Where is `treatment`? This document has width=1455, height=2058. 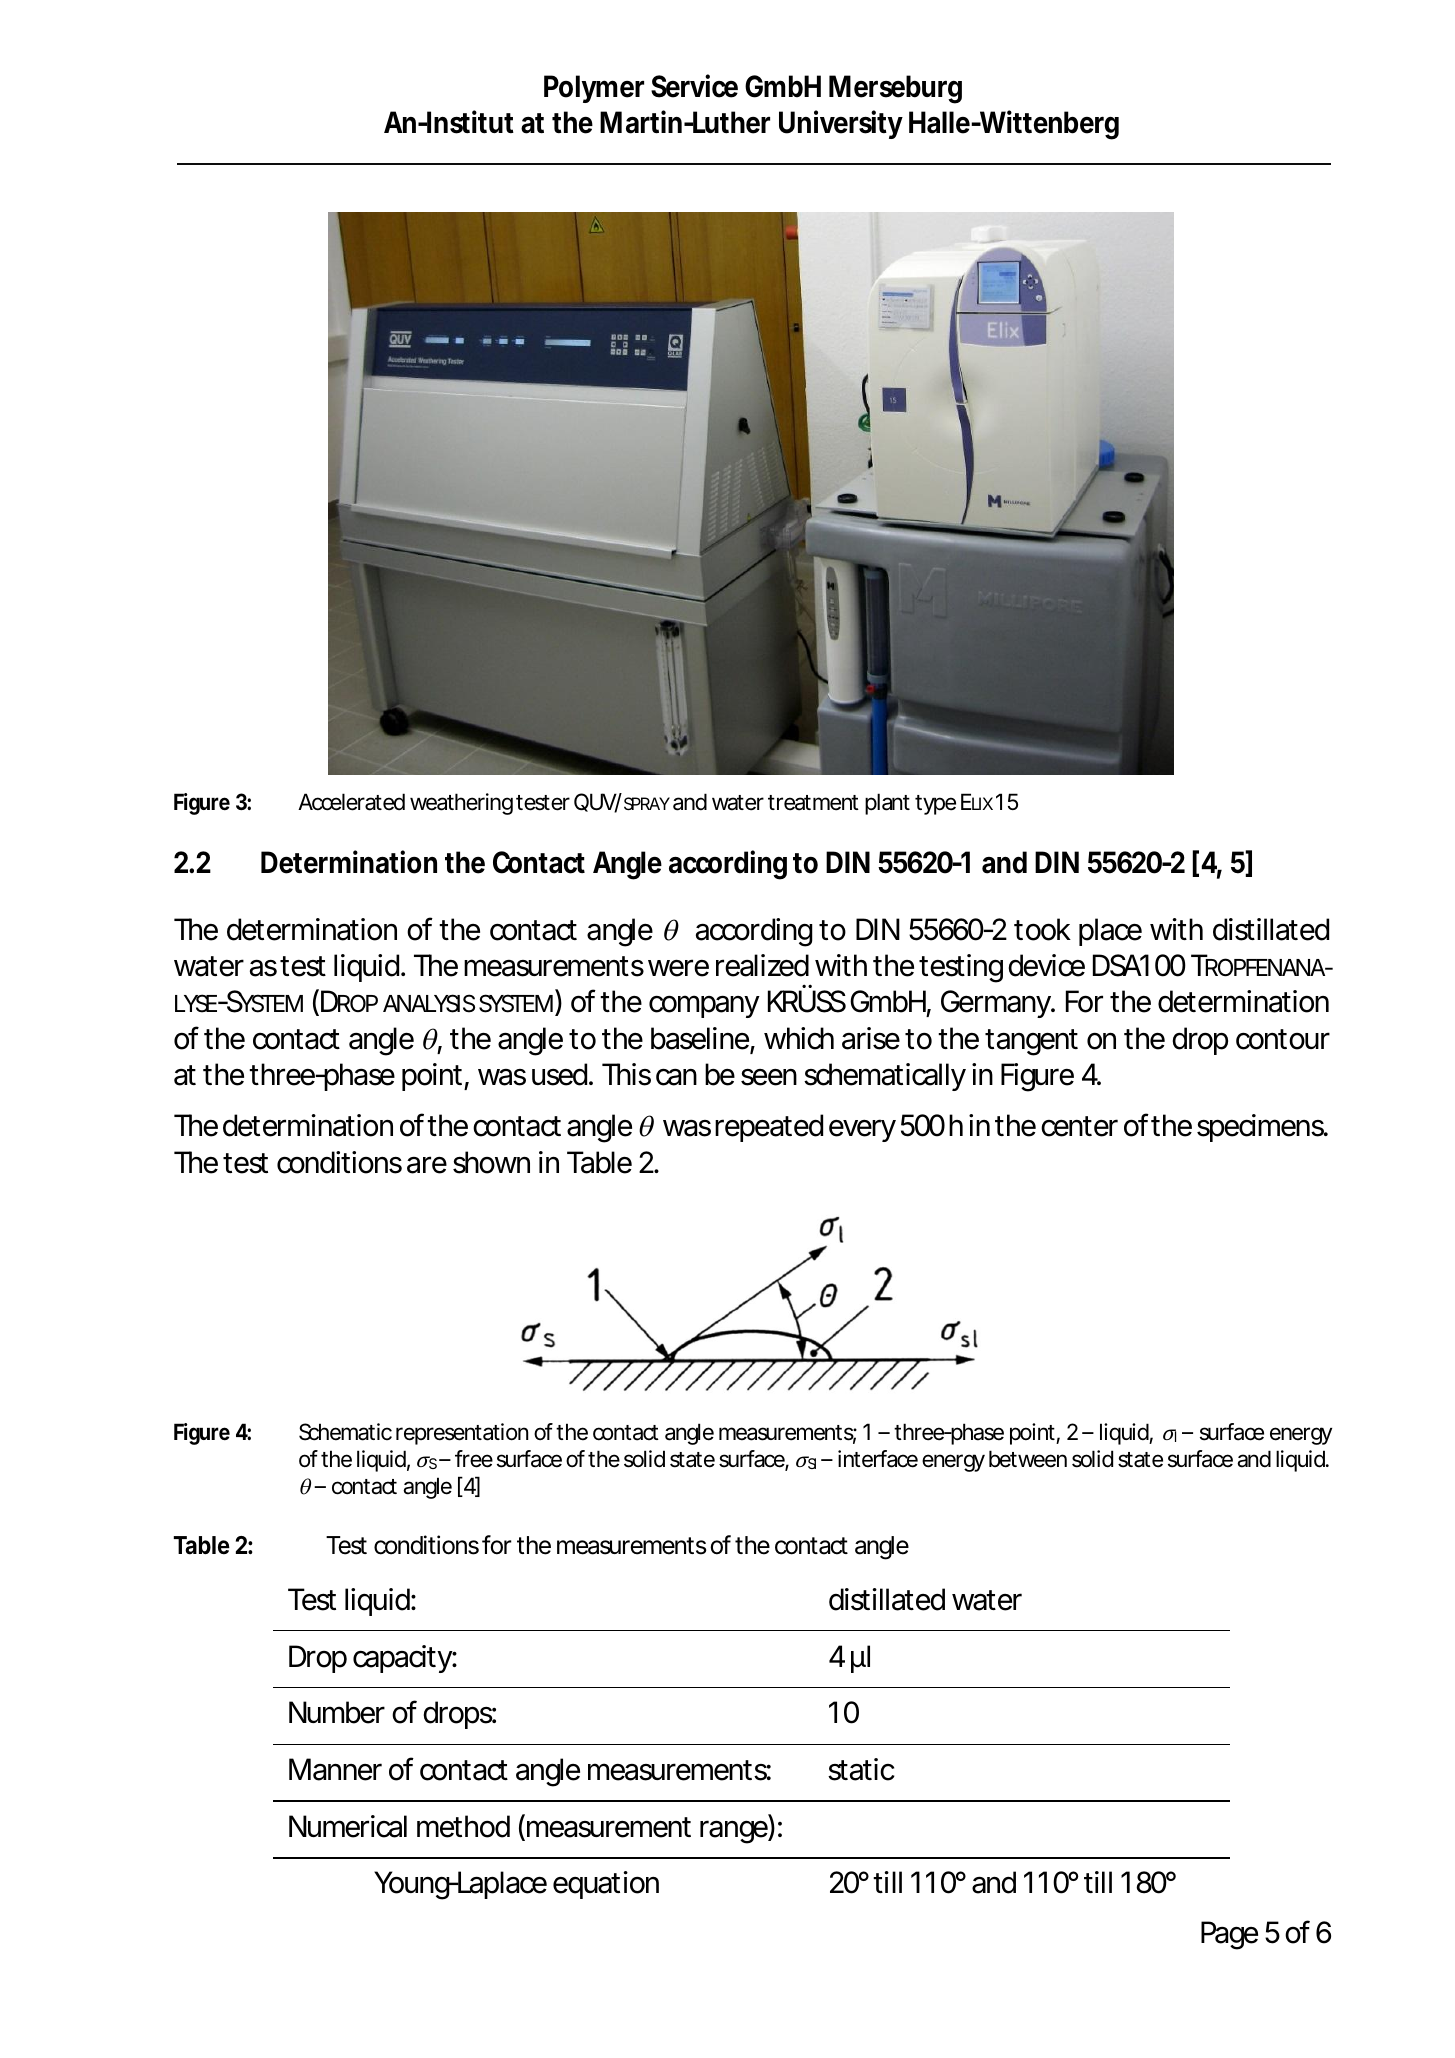
treatment is located at coordinates (813, 803).
